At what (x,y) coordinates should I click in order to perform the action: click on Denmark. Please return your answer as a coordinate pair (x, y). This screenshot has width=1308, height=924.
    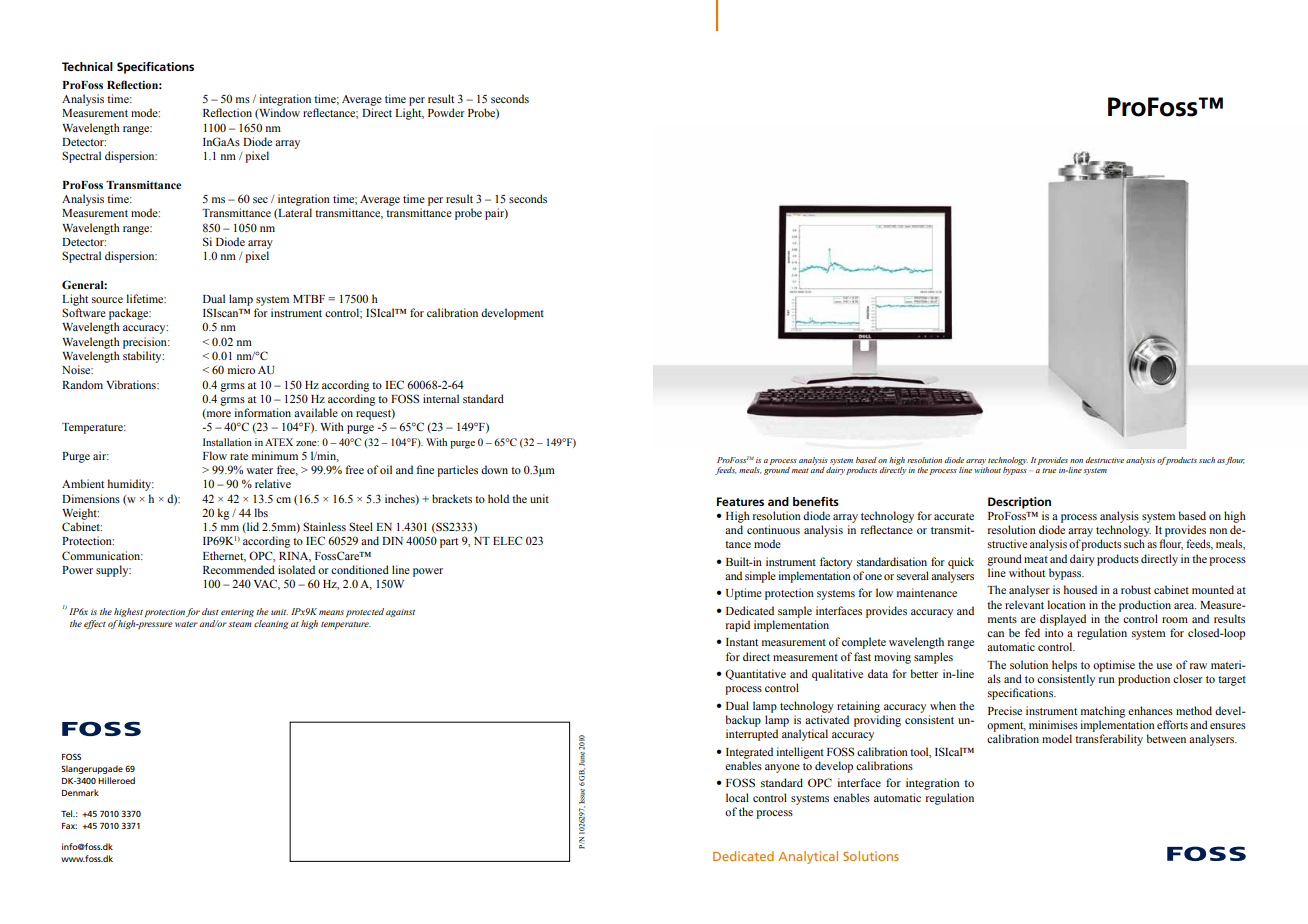
    Looking at the image, I should click on (80, 792).
